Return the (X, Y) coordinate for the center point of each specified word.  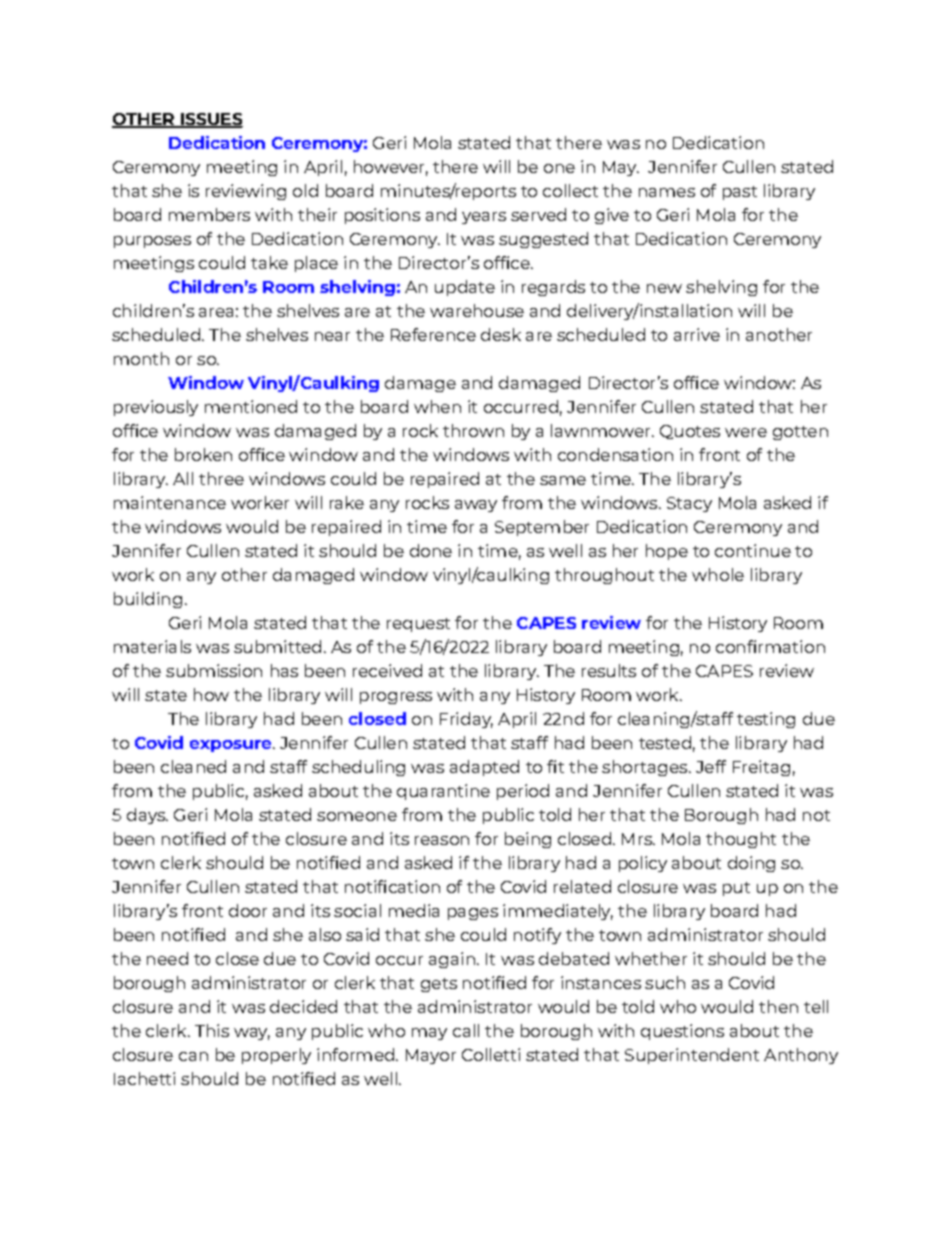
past (740, 193)
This (212, 1030)
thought (741, 840)
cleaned (193, 766)
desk (501, 334)
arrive (697, 334)
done (431, 550)
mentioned (251, 406)
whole (718, 574)
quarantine (443, 792)
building (148, 600)
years (484, 218)
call (466, 1030)
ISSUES (210, 120)
